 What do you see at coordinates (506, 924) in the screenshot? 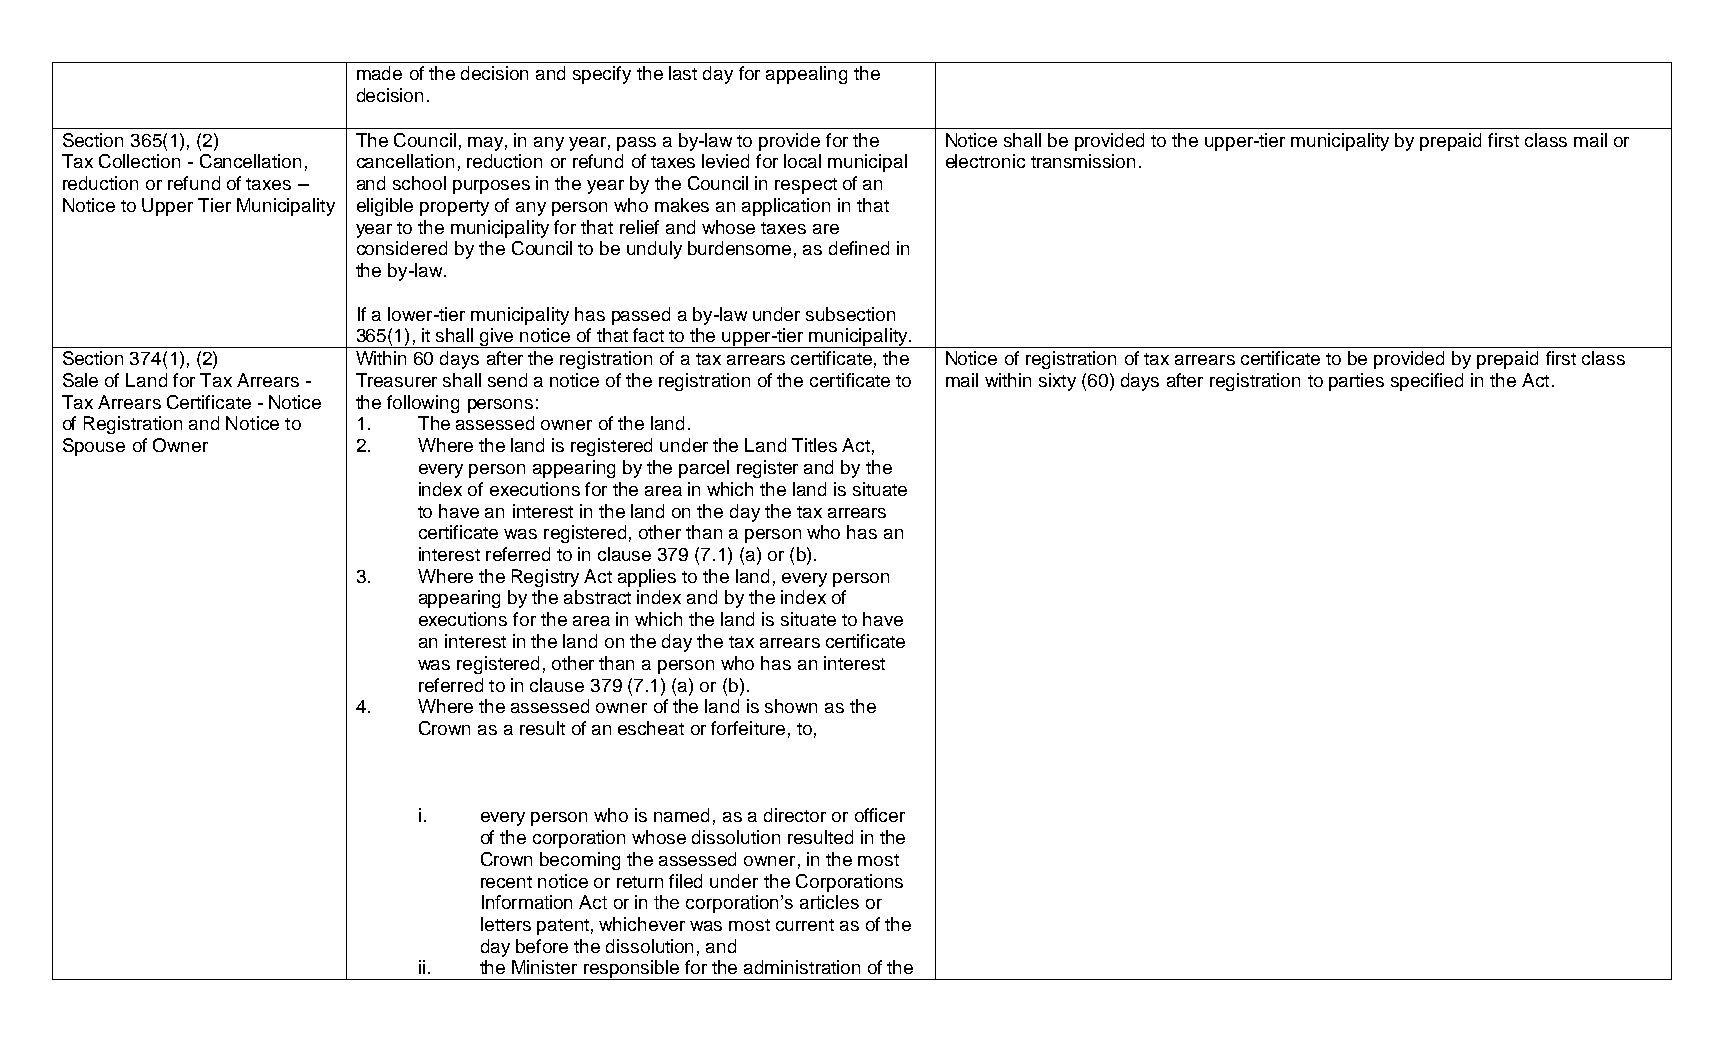
I see `letters` at bounding box center [506, 924].
